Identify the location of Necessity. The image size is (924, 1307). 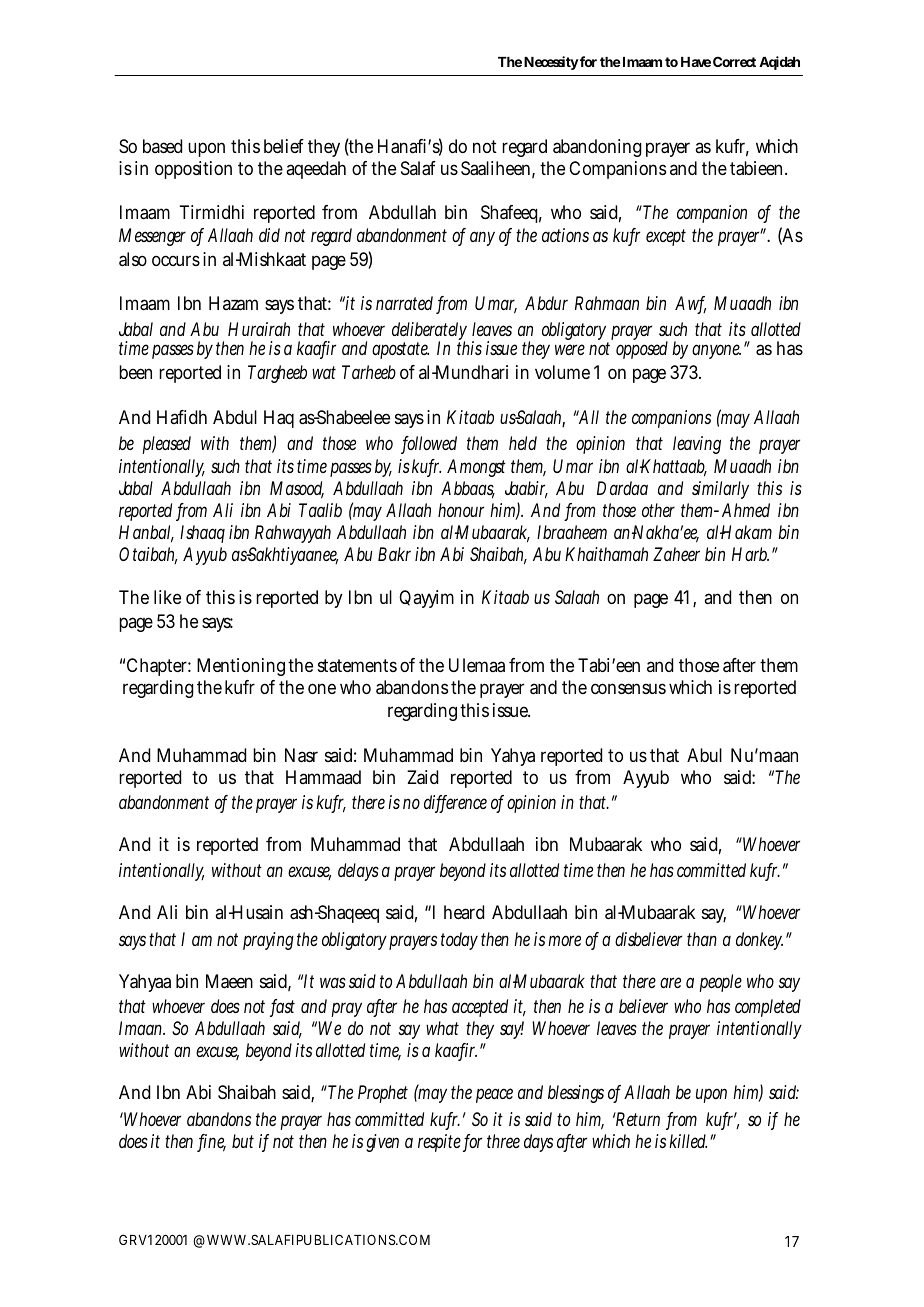
(551, 63).
